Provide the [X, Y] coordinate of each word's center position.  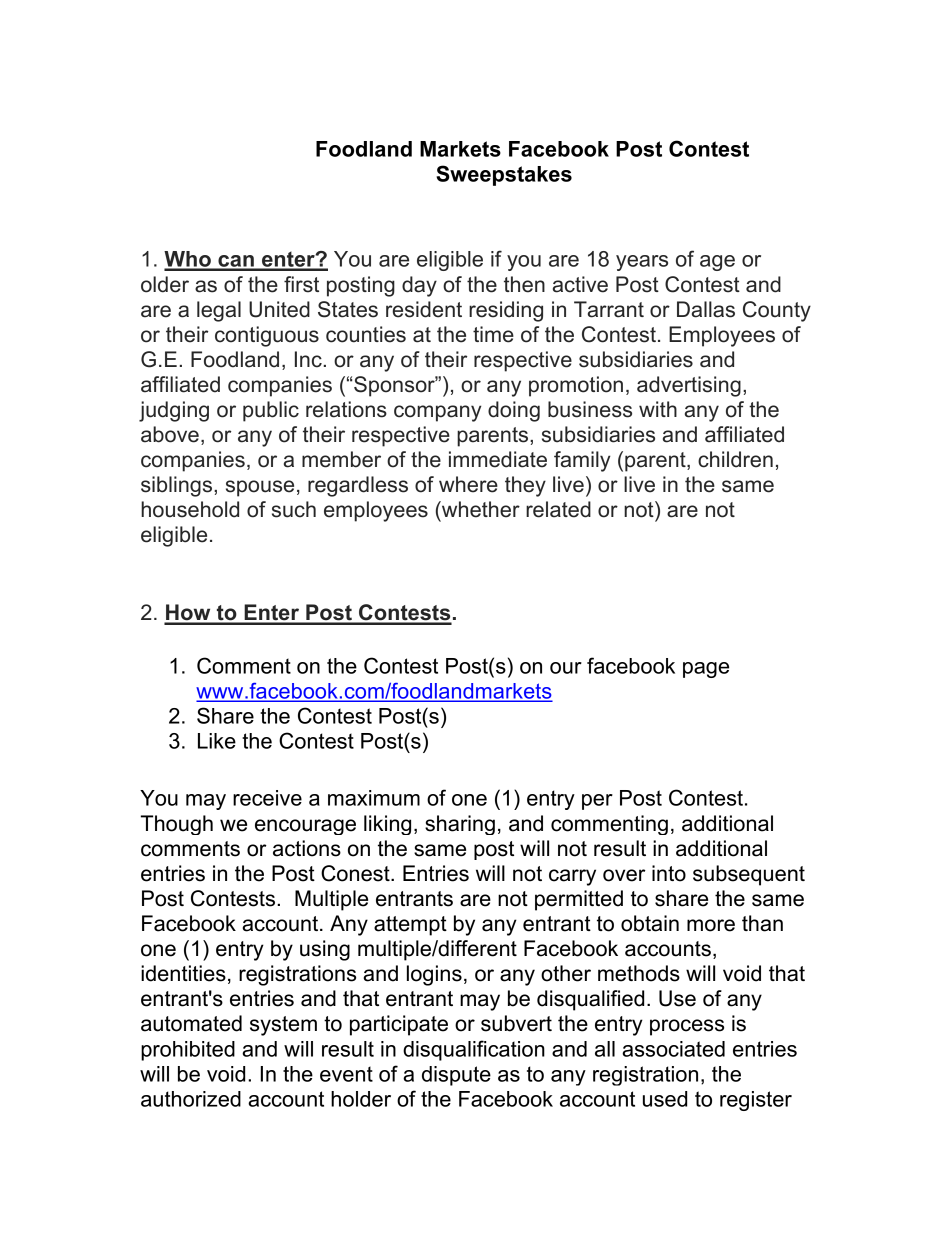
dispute [456, 1076]
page [706, 670]
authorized [191, 1099]
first [301, 284]
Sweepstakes [504, 175]
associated [673, 1049]
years [642, 263]
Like [217, 741]
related [558, 509]
